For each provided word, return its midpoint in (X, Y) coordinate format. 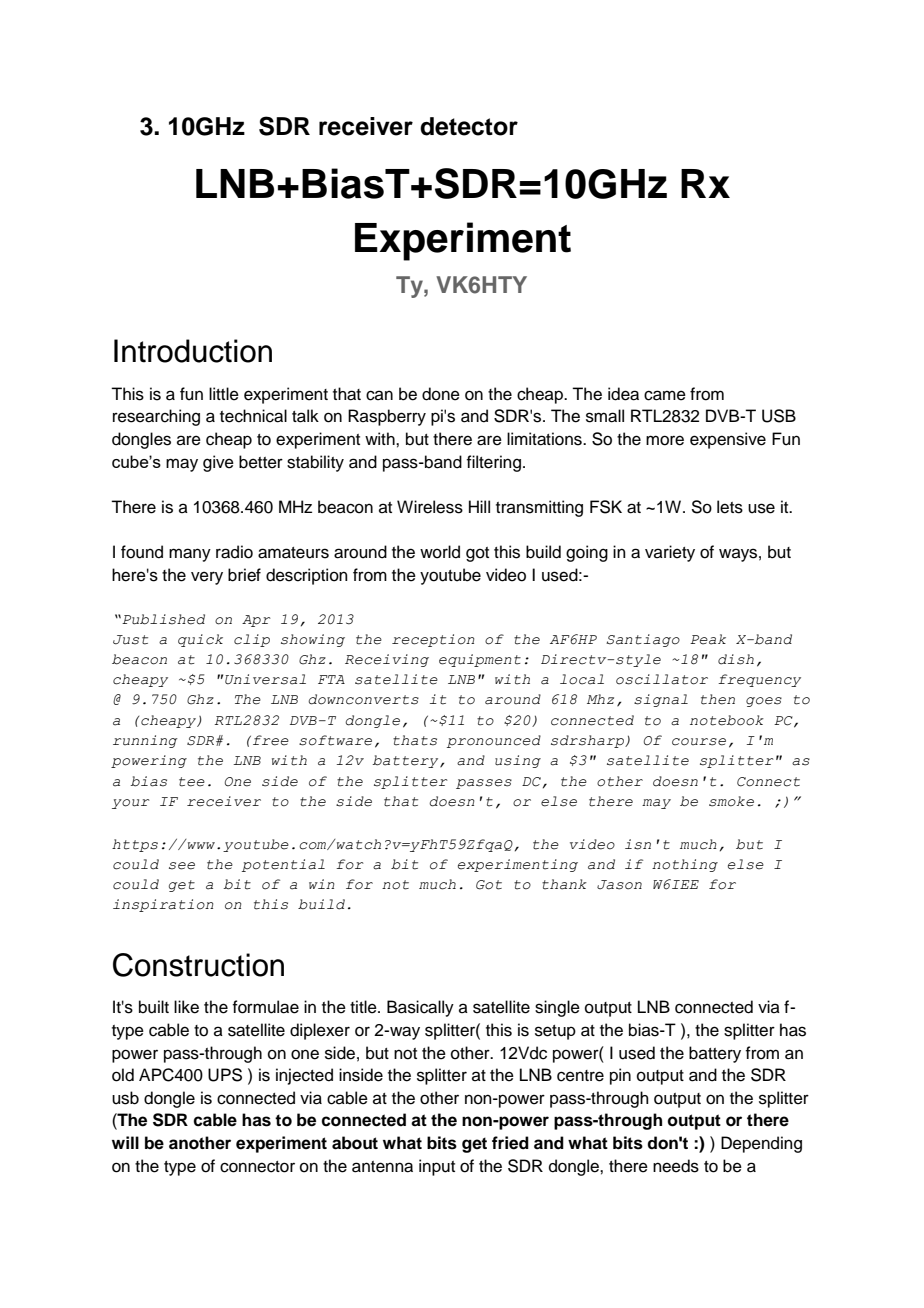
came (665, 395)
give (218, 463)
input (437, 1167)
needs (676, 1166)
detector (469, 126)
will (125, 1142)
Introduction (193, 351)
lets (730, 507)
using (518, 761)
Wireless (430, 507)
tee (192, 782)
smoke (731, 801)
